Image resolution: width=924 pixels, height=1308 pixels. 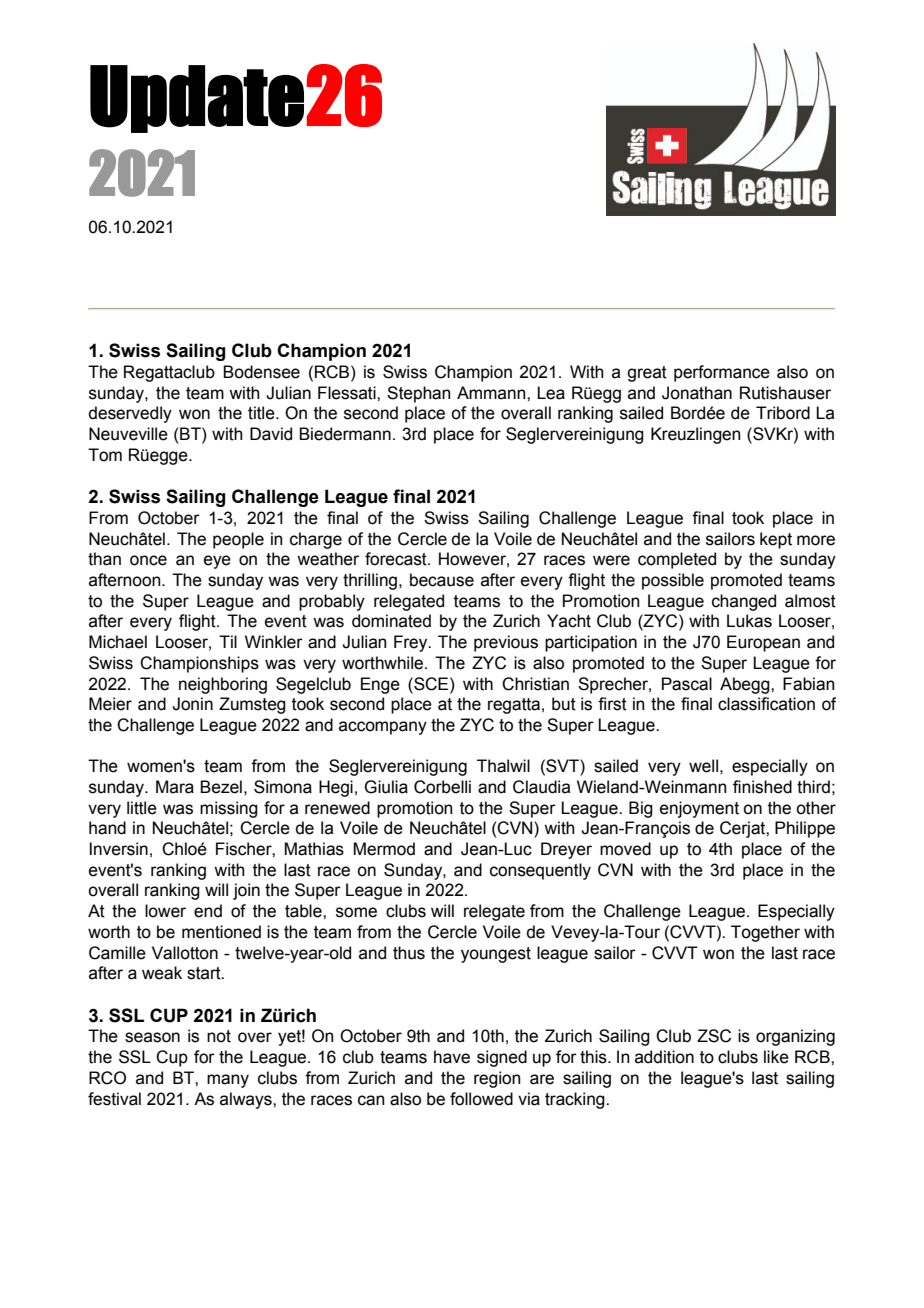 I want to click on well, so click(x=703, y=766).
